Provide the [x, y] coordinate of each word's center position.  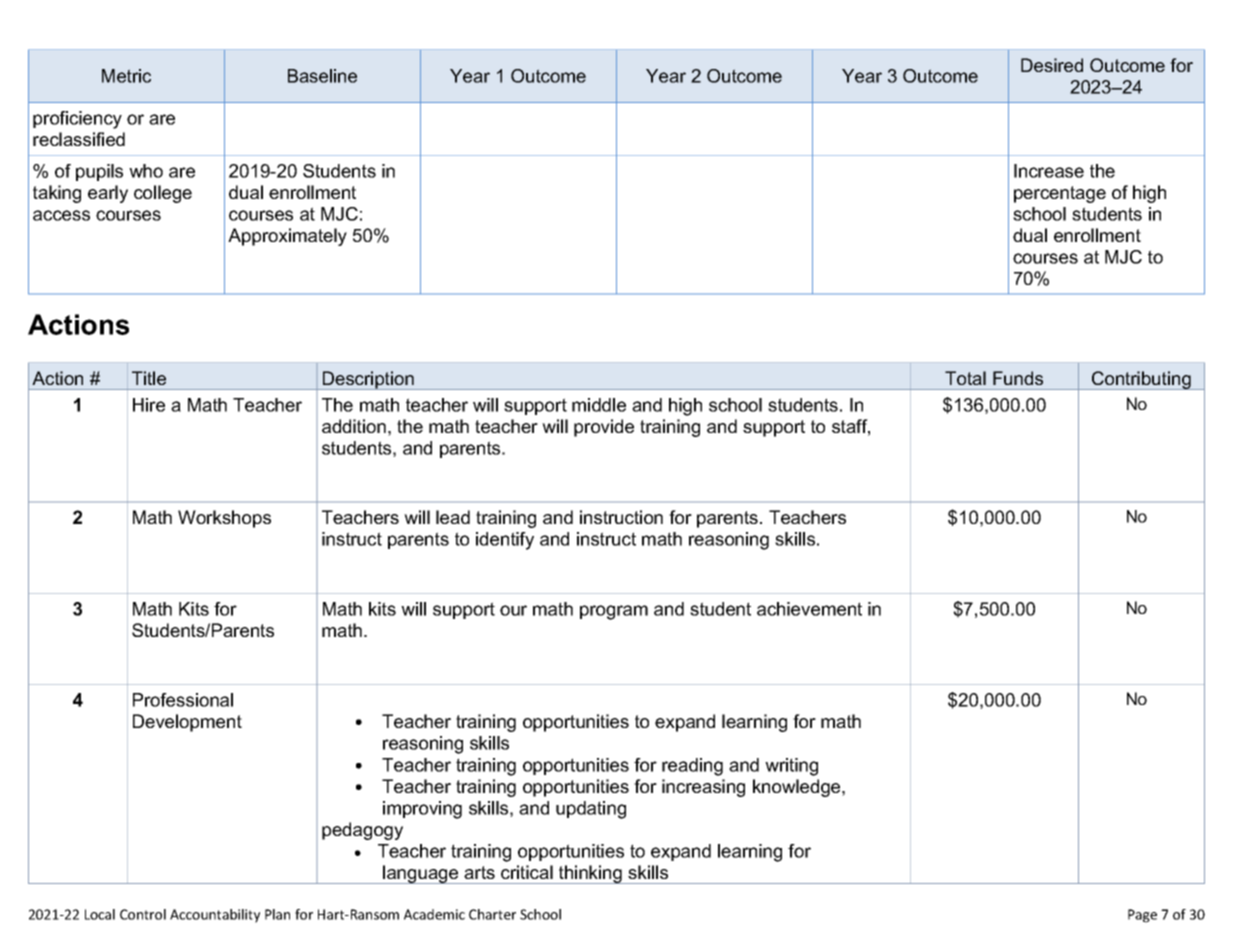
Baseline [322, 76]
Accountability [215, 916]
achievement [809, 609]
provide [604, 428]
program [614, 612]
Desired [1052, 65]
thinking [590, 874]
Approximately [287, 237]
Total [965, 378]
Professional [183, 700]
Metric [126, 76]
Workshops [224, 519]
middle [599, 405]
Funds [1018, 378]
